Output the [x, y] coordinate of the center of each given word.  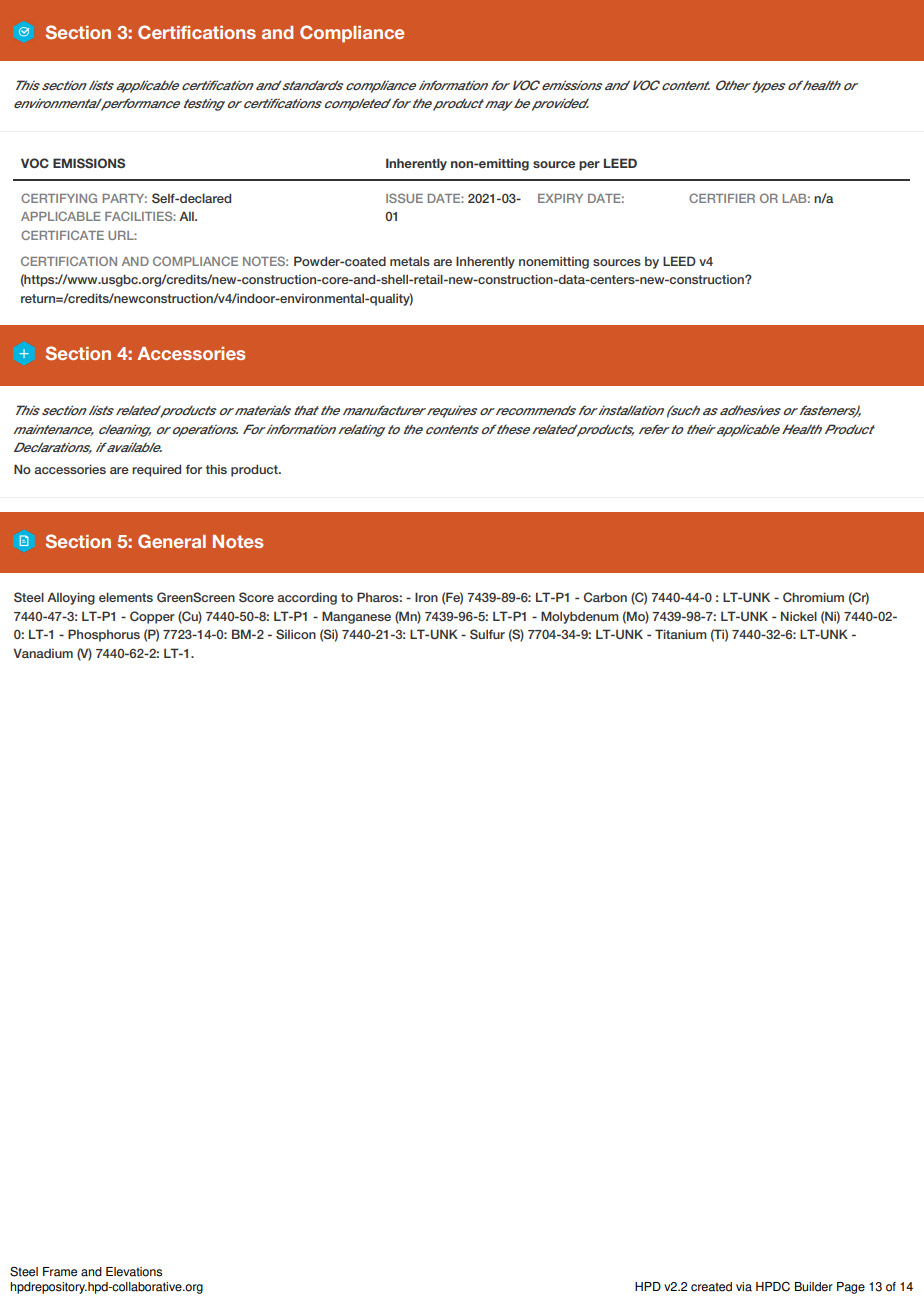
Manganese [356, 617]
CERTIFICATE [62, 235]
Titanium [681, 634]
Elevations [134, 1272]
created [711, 1287]
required [156, 470]
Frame [60, 1272]
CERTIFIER [722, 198]
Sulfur [487, 634]
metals [410, 261]
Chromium [813, 597]
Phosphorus [104, 635]
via [744, 1287]
